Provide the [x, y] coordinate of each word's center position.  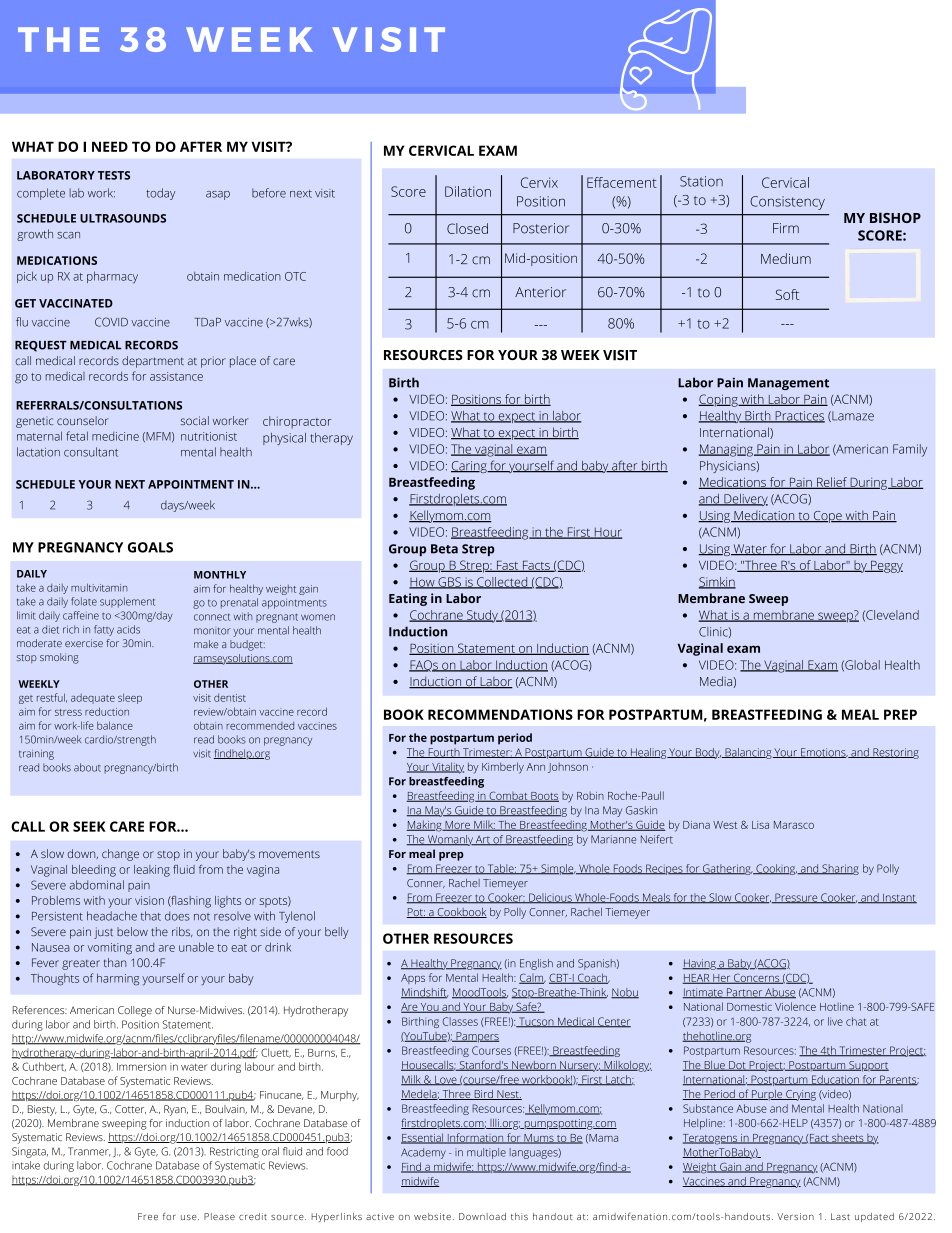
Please [219, 1216]
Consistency [787, 203]
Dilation [468, 191]
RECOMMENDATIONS [500, 714]
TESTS [114, 175]
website [432, 1216]
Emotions [823, 753]
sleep [130, 698]
